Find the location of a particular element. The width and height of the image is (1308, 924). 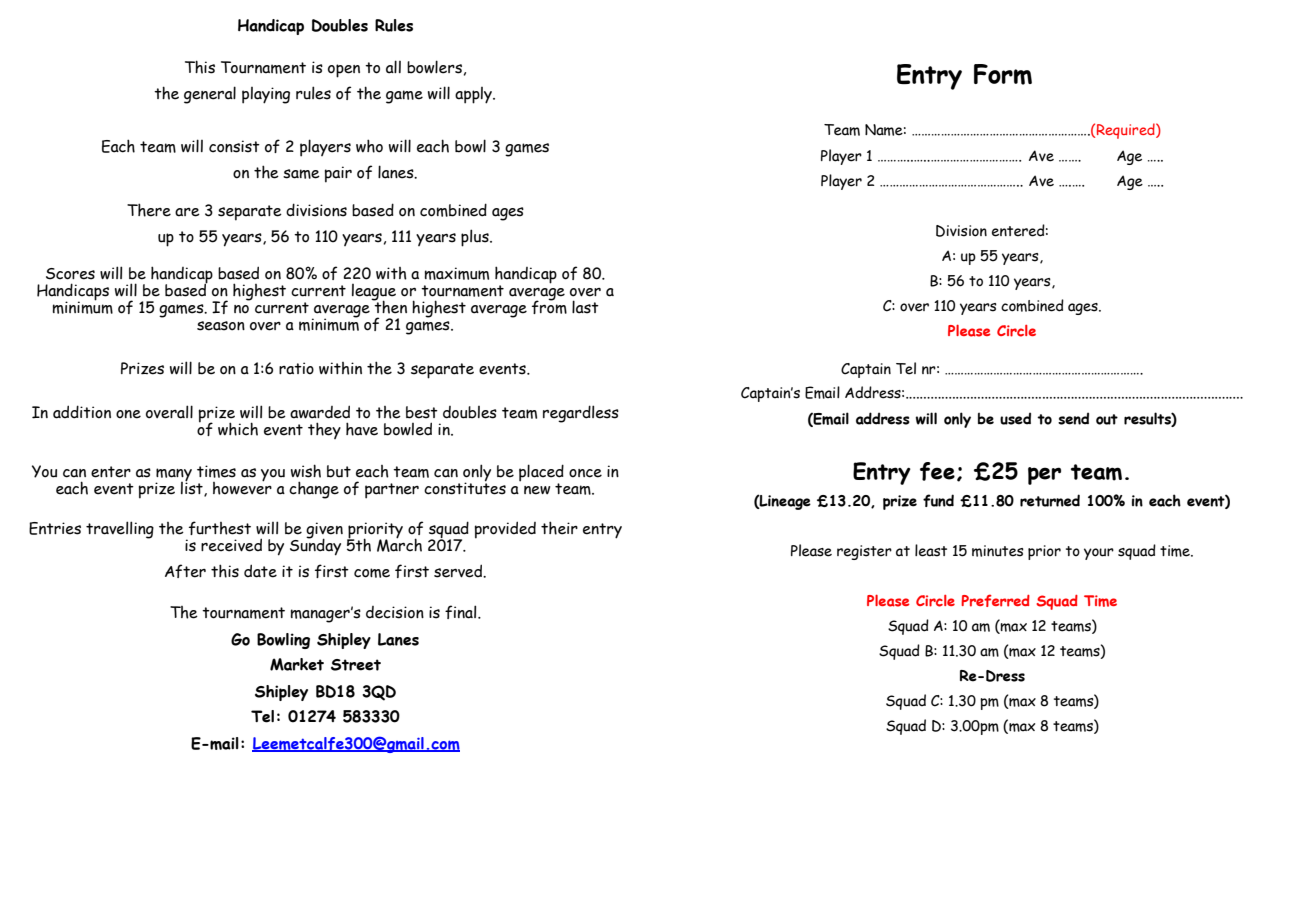

fee is located at coordinates (937, 471).
